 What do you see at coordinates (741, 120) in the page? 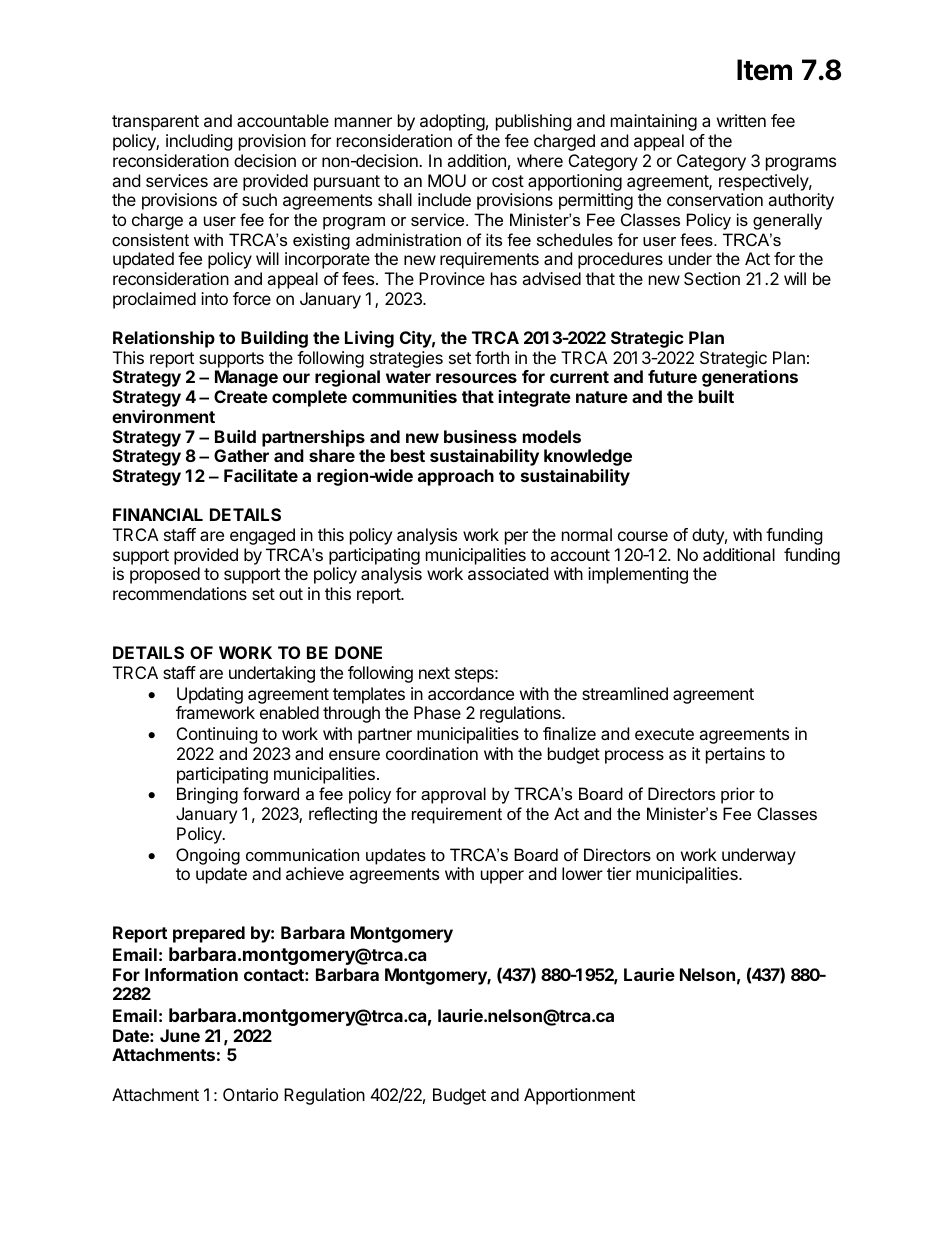
I see `written` at bounding box center [741, 120].
